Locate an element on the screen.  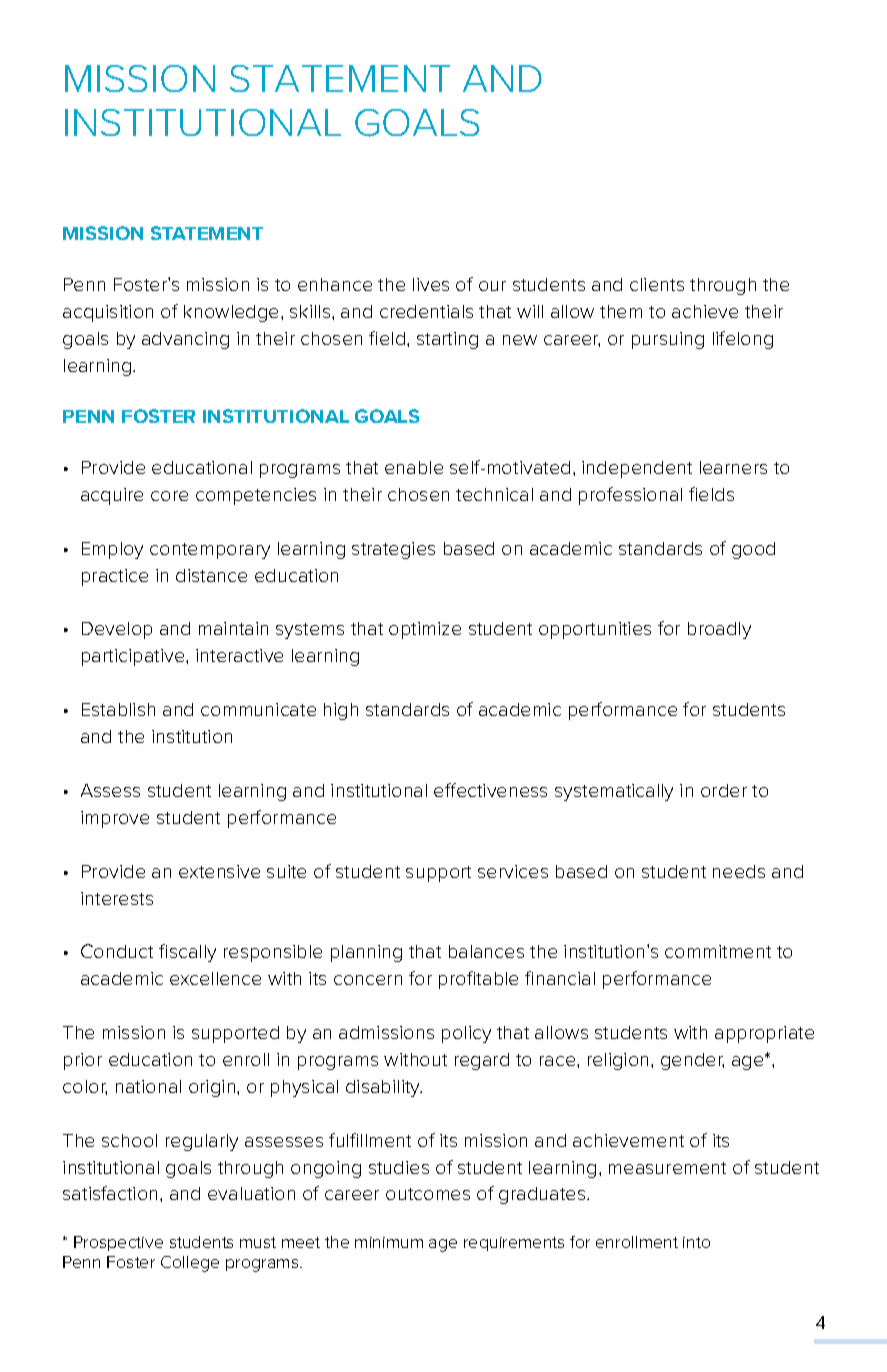
policy is located at coordinates (466, 1034).
